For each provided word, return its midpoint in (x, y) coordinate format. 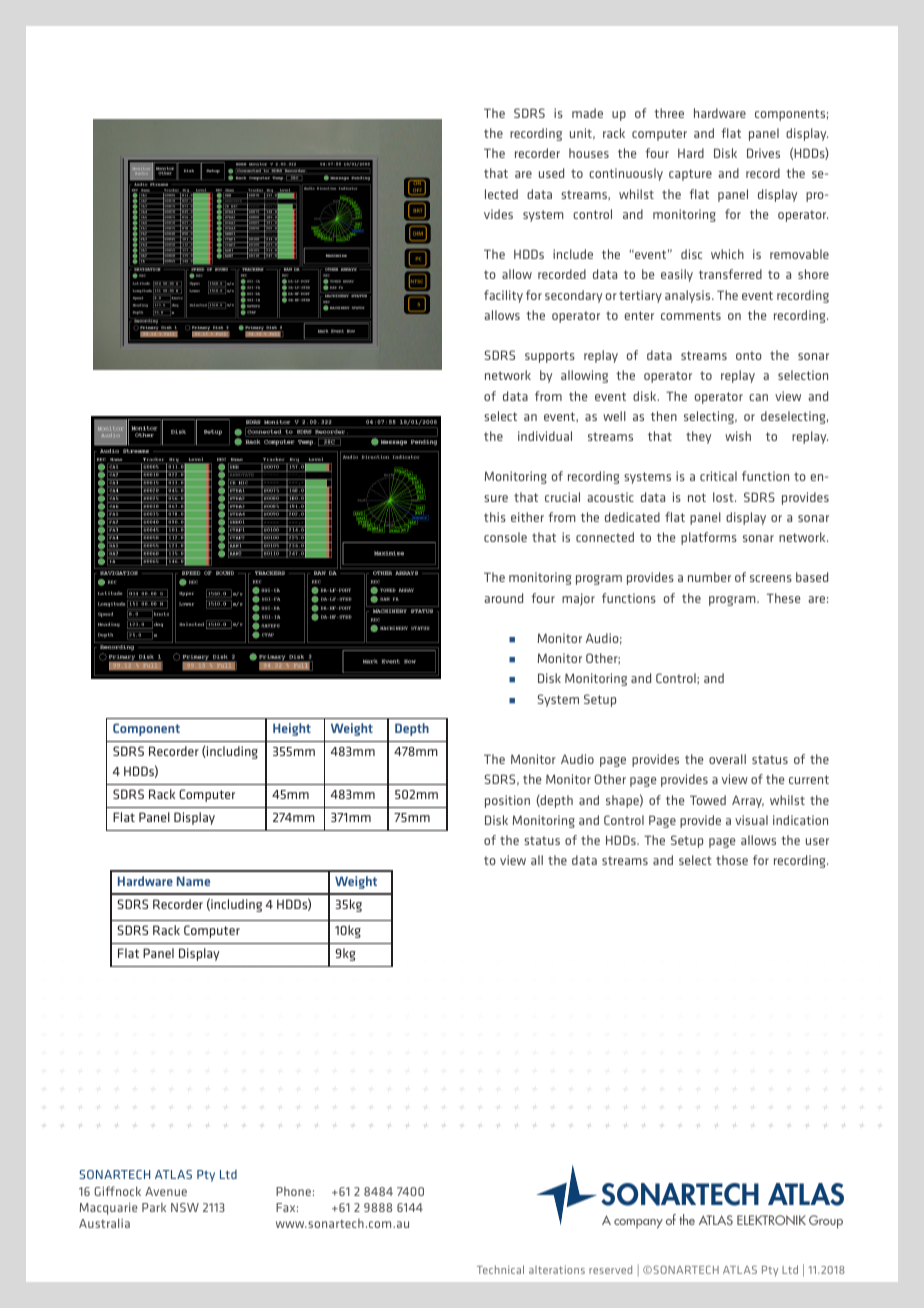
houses (589, 153)
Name (193, 881)
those (732, 860)
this (495, 517)
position (507, 801)
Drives (763, 153)
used (551, 173)
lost (724, 497)
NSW (185, 1207)
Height (292, 729)
